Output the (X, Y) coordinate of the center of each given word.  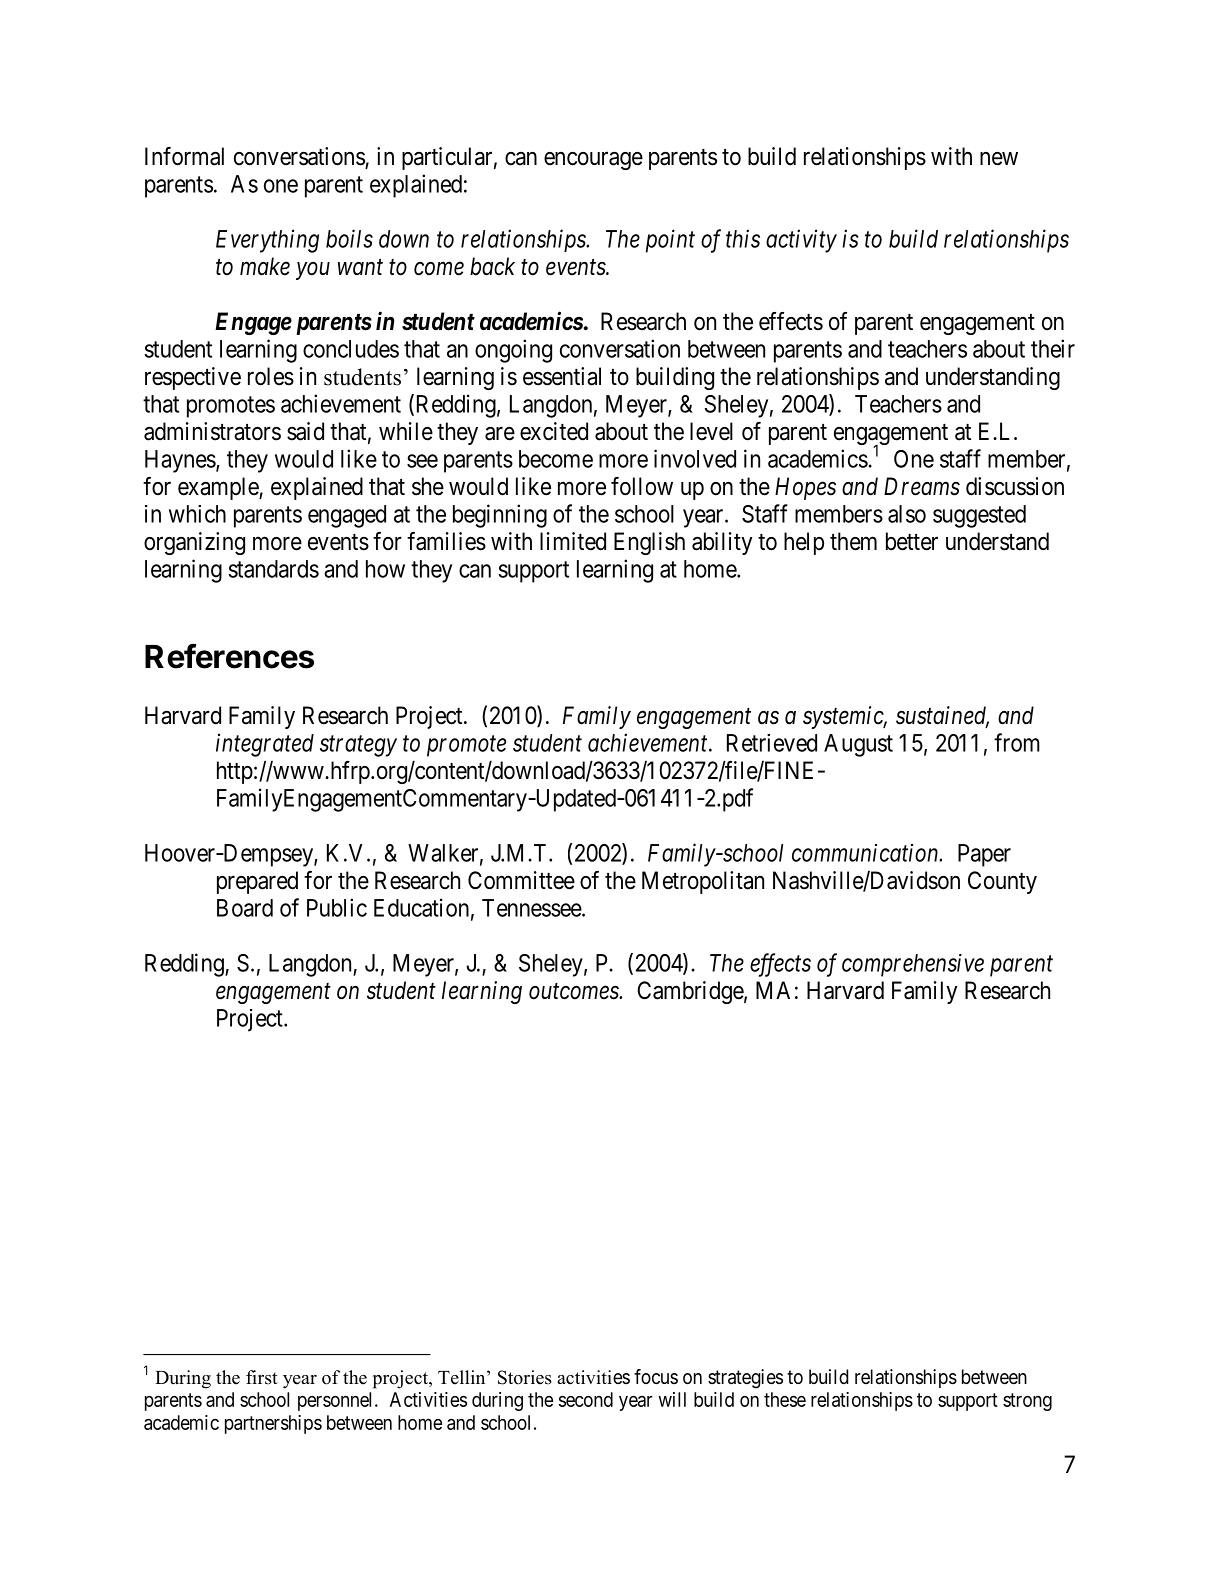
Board (245, 908)
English (649, 543)
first (262, 1377)
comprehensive (913, 965)
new (999, 159)
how (385, 569)
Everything (267, 241)
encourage (593, 161)
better (912, 541)
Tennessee (532, 908)
